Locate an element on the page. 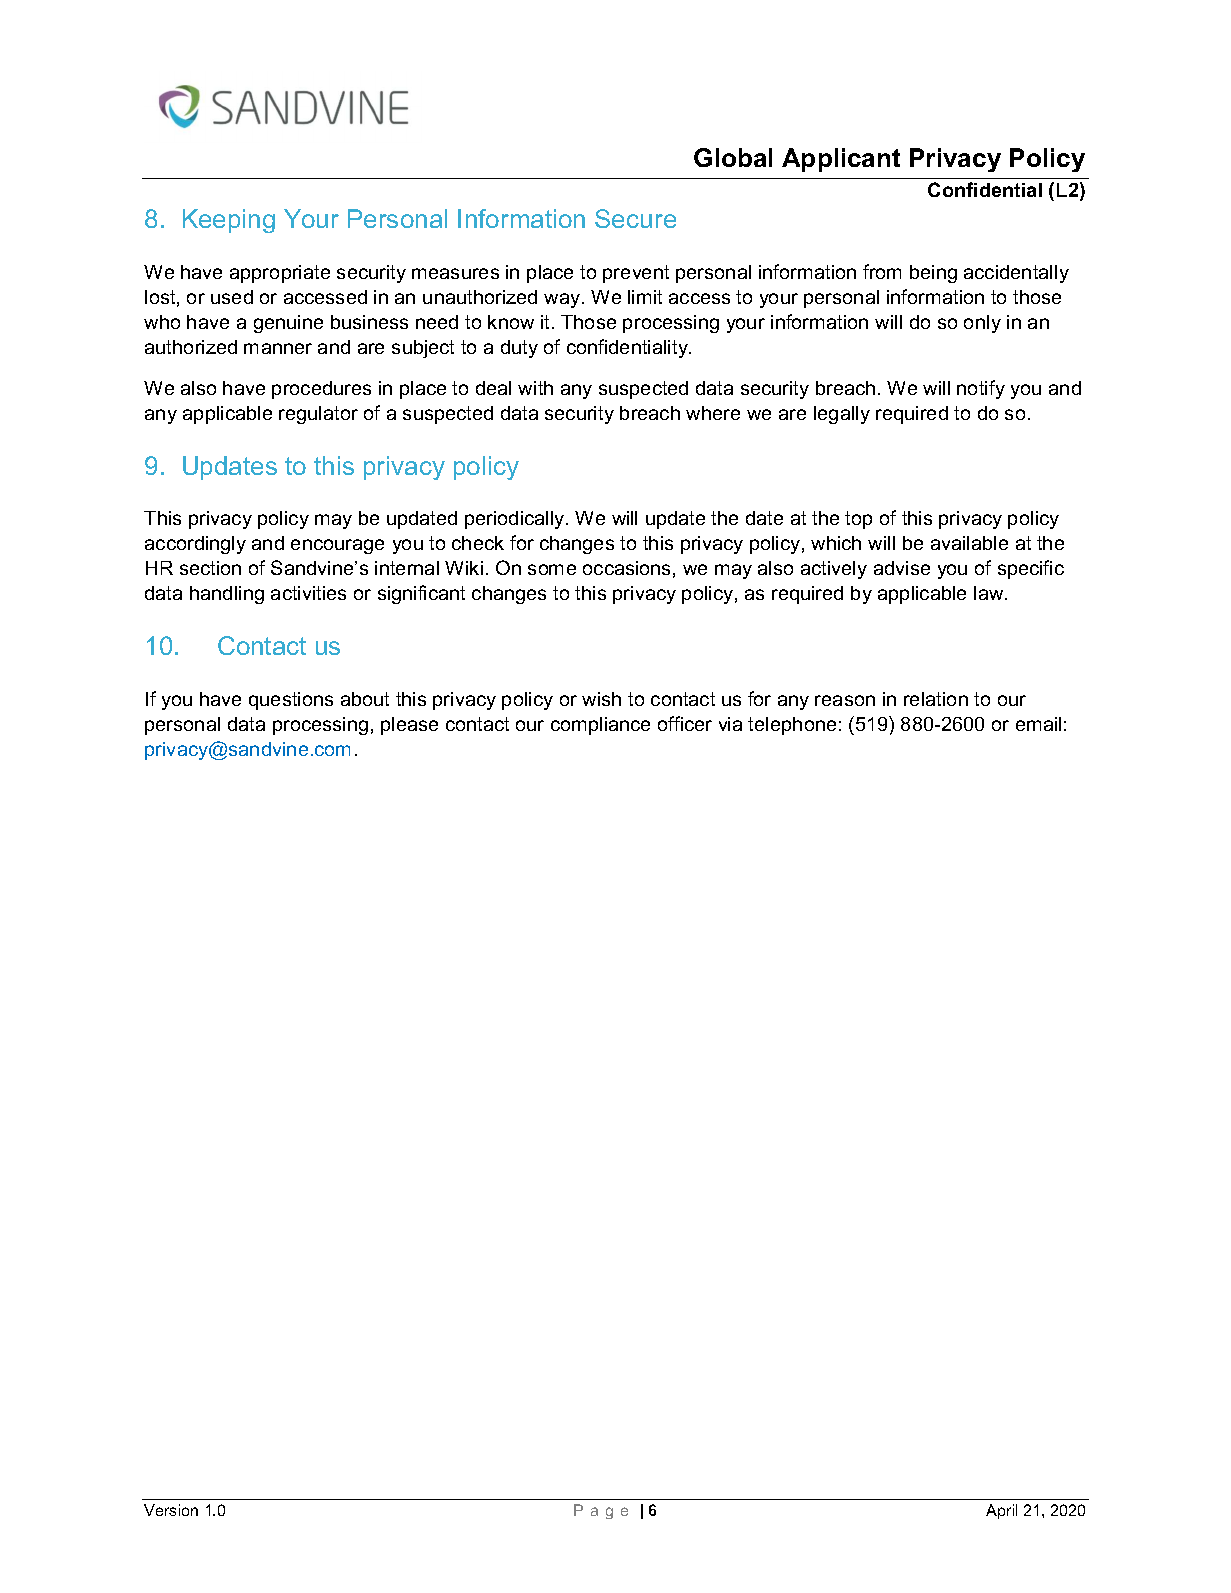 Image resolution: width=1231 pixels, height=1593 pixels. relation is located at coordinates (936, 699).
